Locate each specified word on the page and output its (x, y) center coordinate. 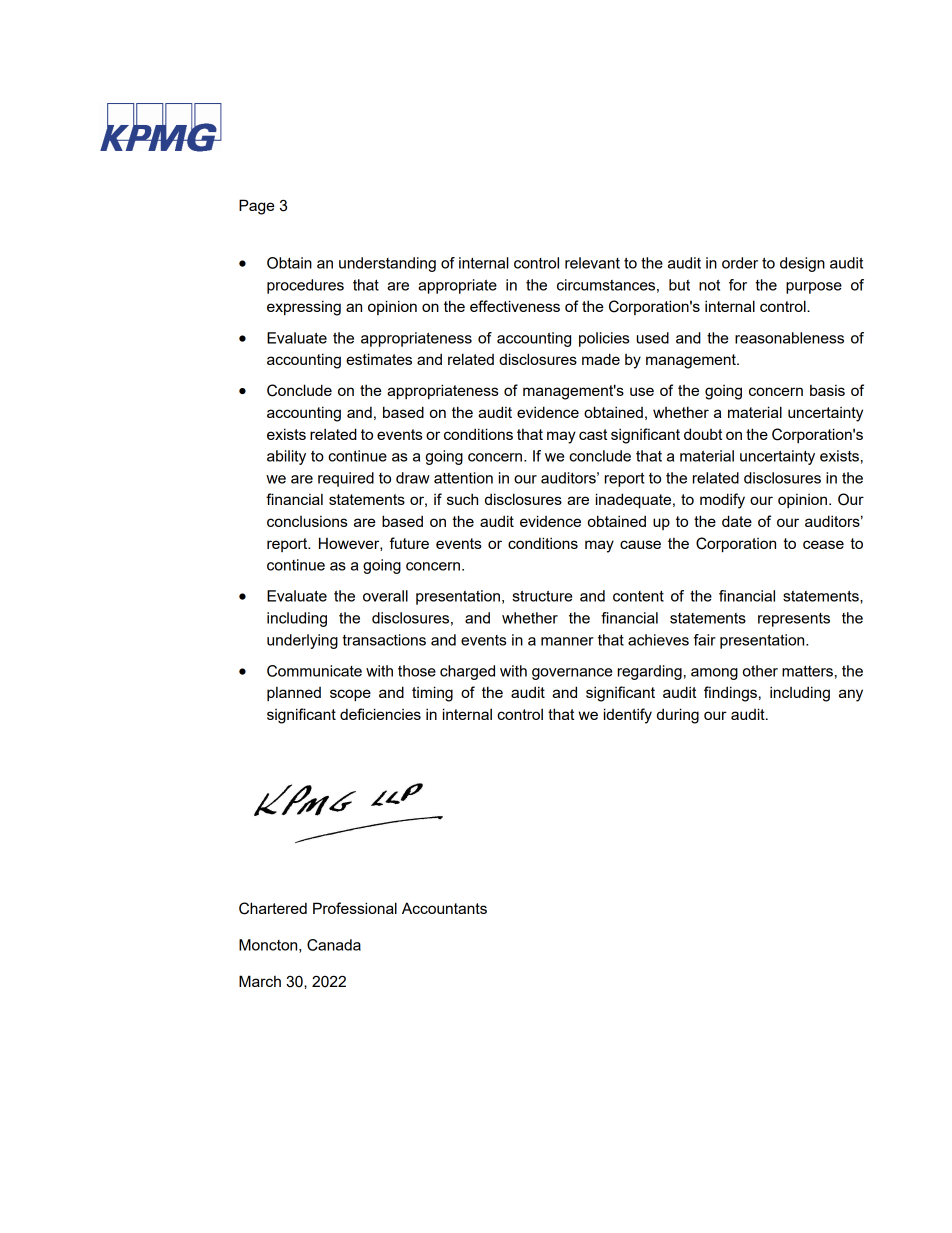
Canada (334, 945)
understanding (387, 264)
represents (794, 620)
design (802, 264)
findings (730, 694)
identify (628, 716)
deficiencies (380, 714)
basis (827, 390)
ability (286, 457)
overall (385, 596)
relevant (592, 263)
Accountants (444, 908)
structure (542, 596)
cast (593, 434)
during (678, 716)
